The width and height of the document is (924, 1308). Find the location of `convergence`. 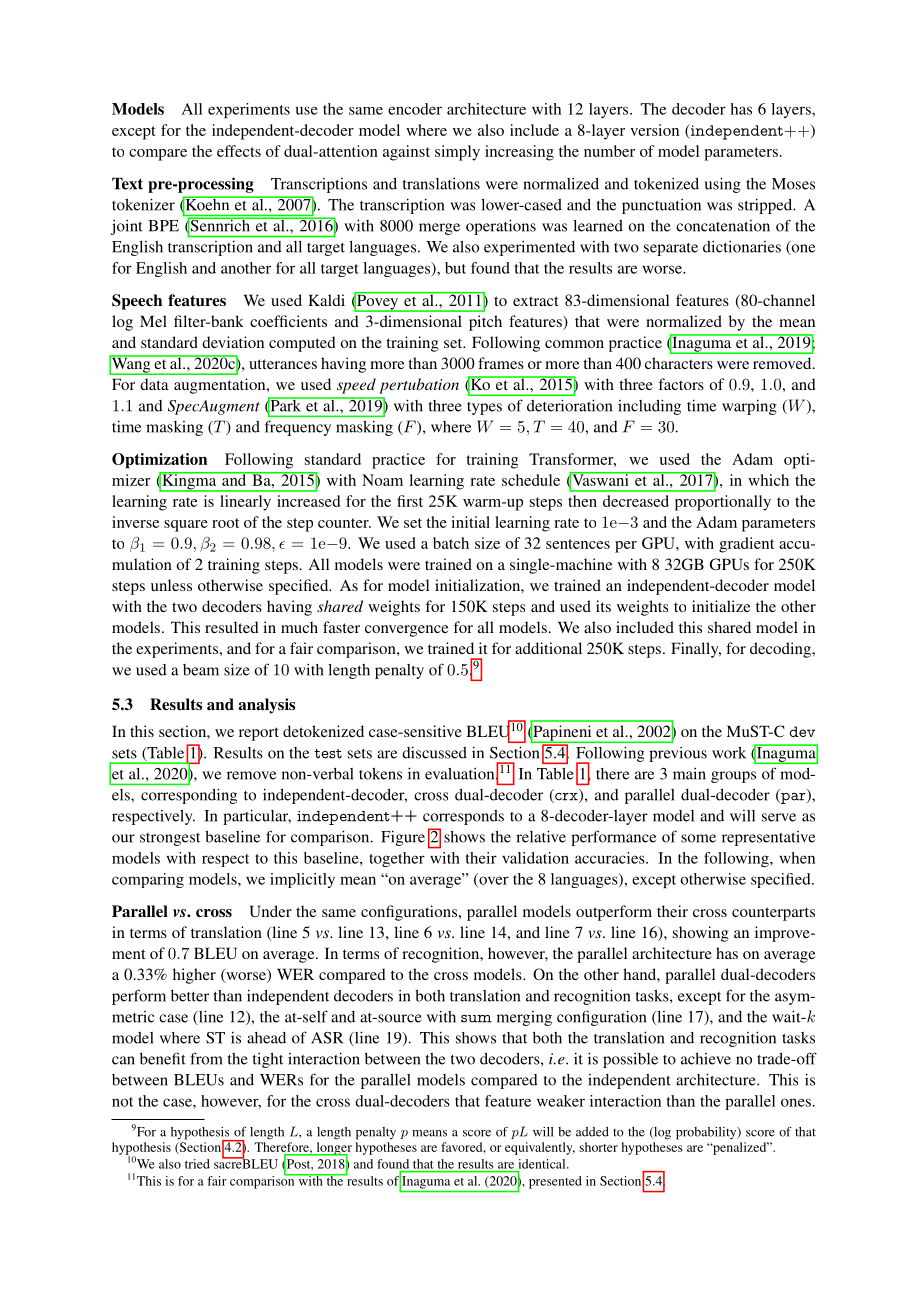

convergence is located at coordinates (407, 631).
